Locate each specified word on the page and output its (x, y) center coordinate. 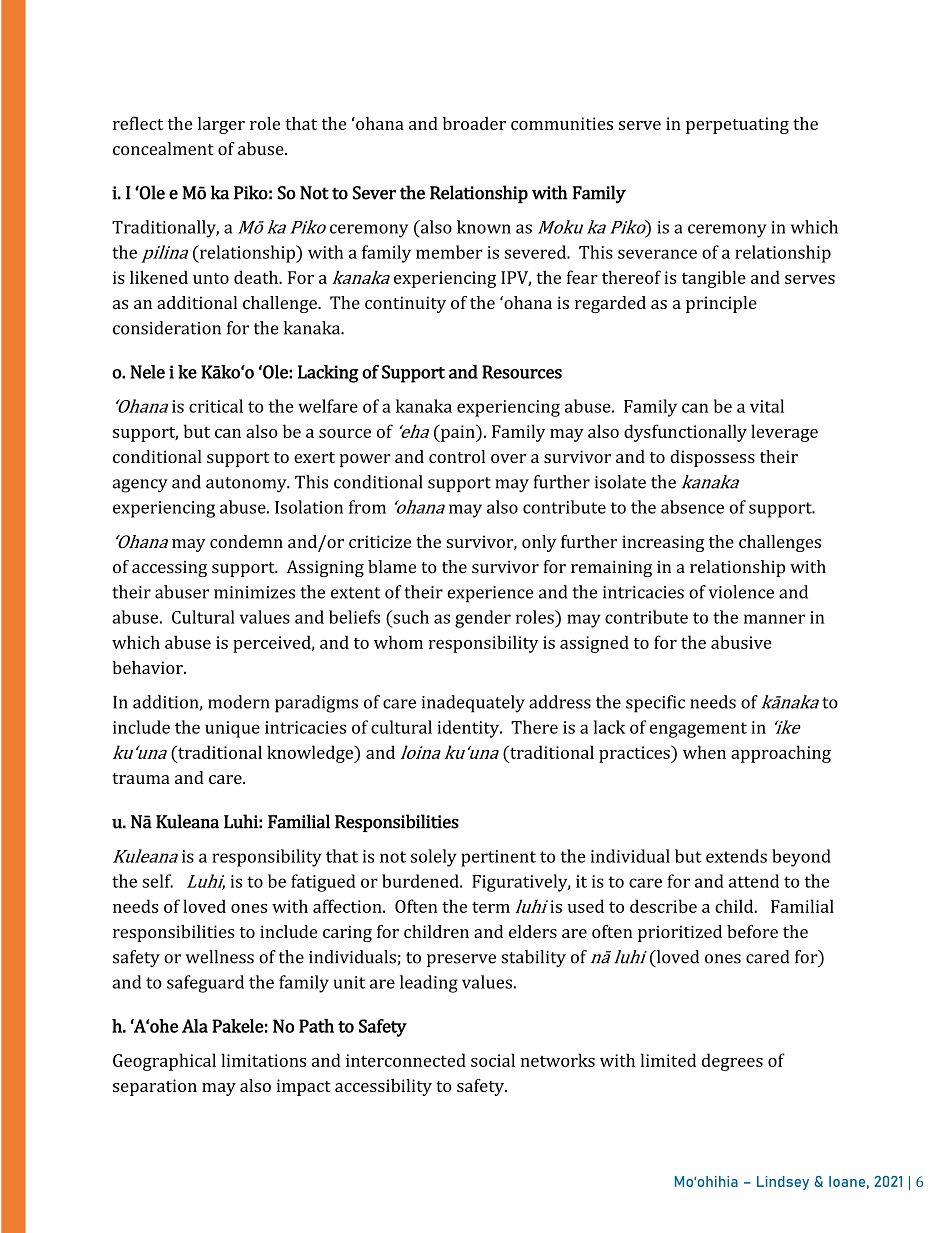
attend (754, 881)
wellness (220, 957)
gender (483, 619)
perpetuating (737, 125)
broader (474, 123)
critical (216, 406)
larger (221, 125)
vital (767, 406)
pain (457, 433)
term (491, 907)
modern (239, 702)
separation (155, 1087)
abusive (741, 642)
